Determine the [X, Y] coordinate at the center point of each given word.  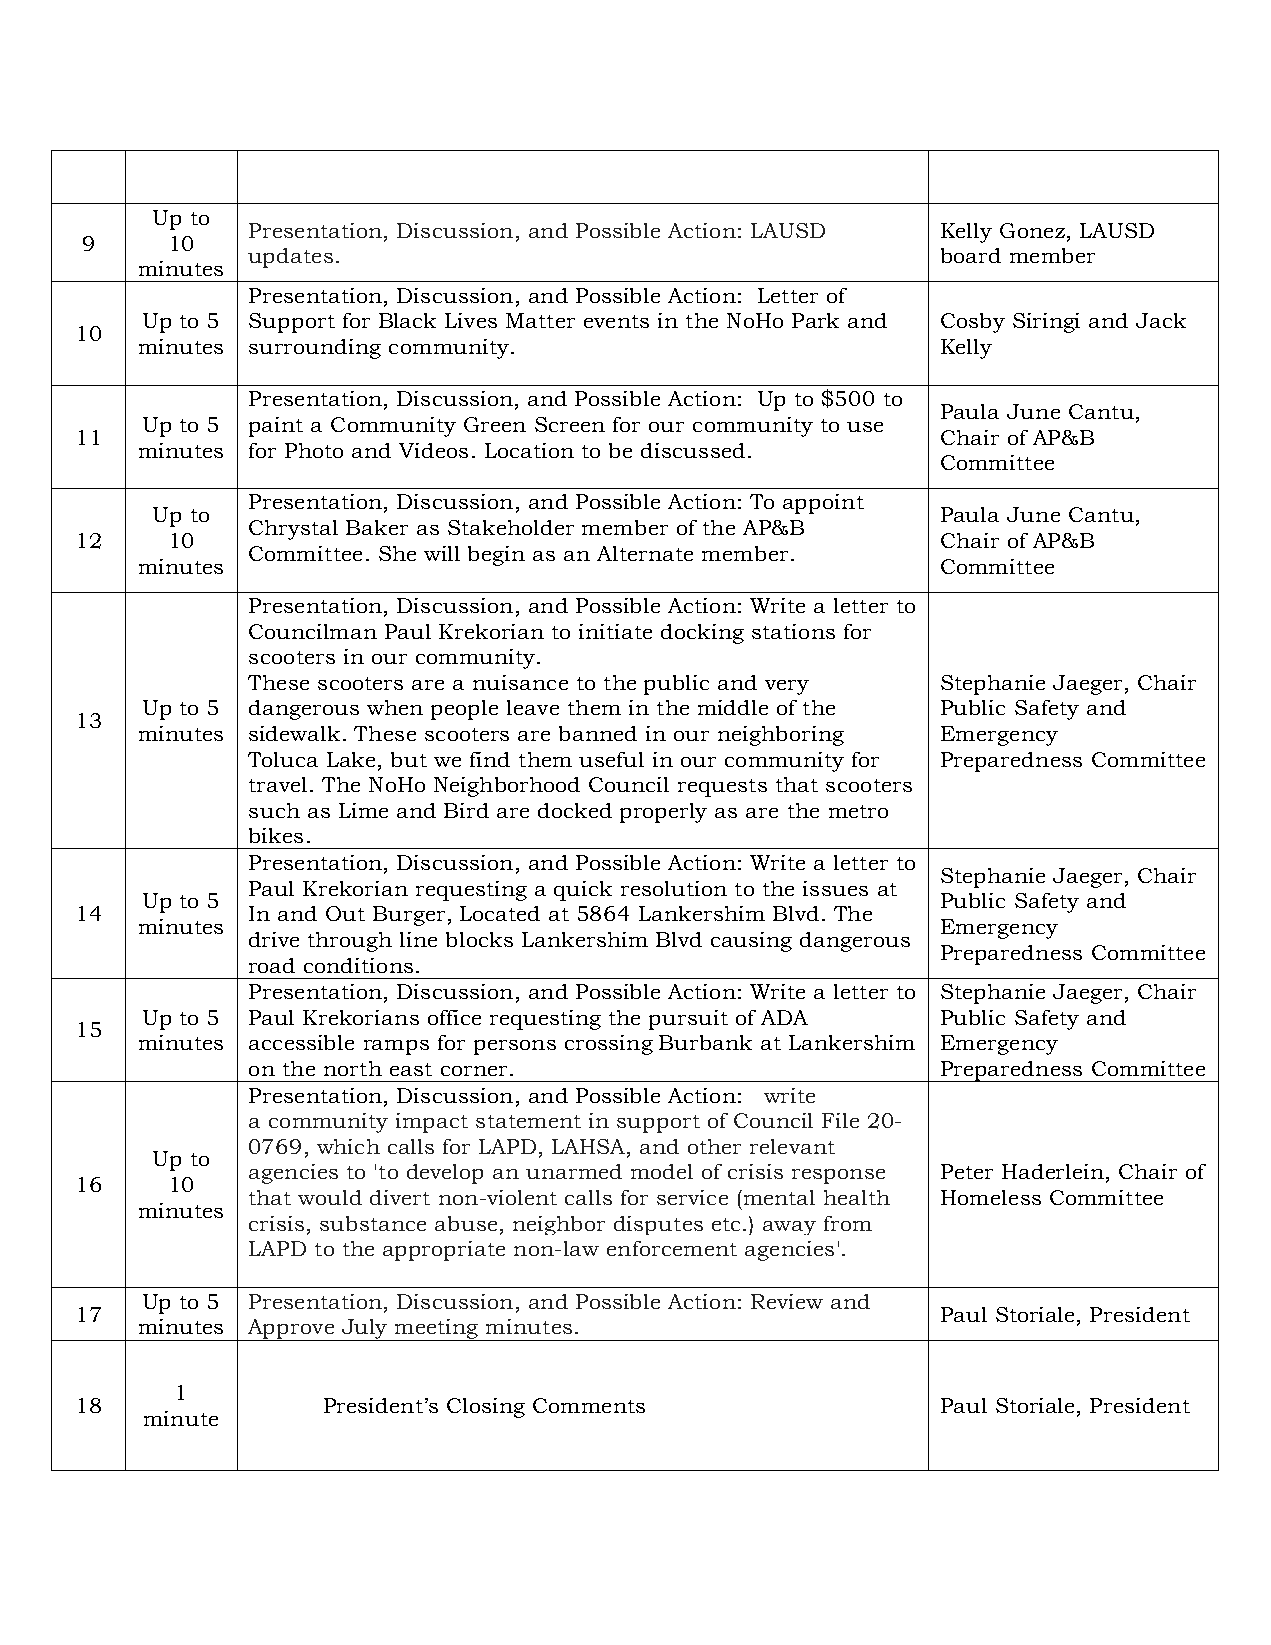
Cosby [973, 323]
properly [663, 813]
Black [407, 320]
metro [858, 811]
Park [815, 320]
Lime [363, 810]
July [364, 1330]
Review [787, 1301]
